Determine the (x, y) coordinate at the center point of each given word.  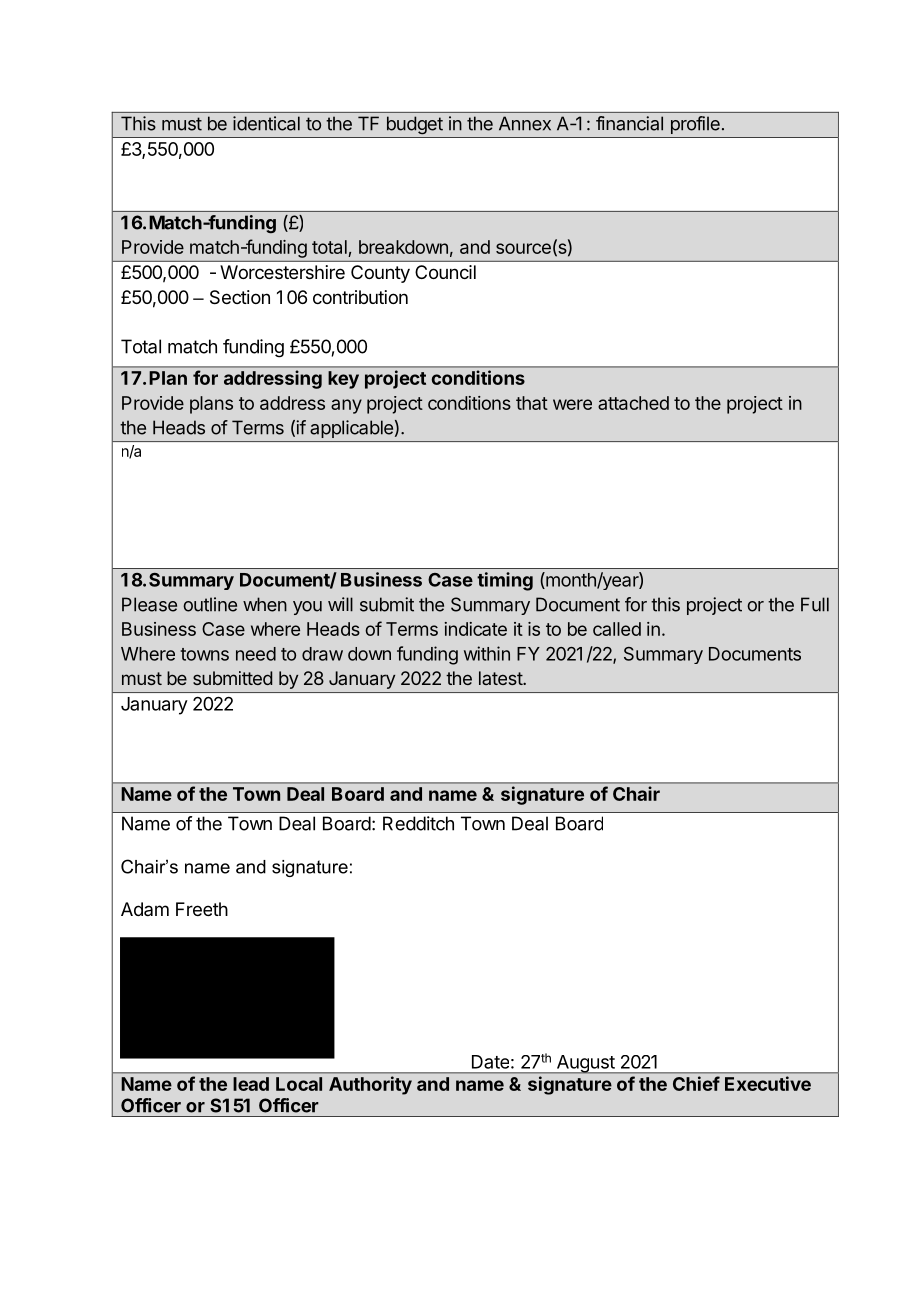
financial (629, 123)
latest (501, 678)
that (532, 403)
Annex (525, 123)
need (256, 654)
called (617, 629)
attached (633, 403)
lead (251, 1084)
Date (490, 1062)
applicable (351, 429)
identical (266, 123)
